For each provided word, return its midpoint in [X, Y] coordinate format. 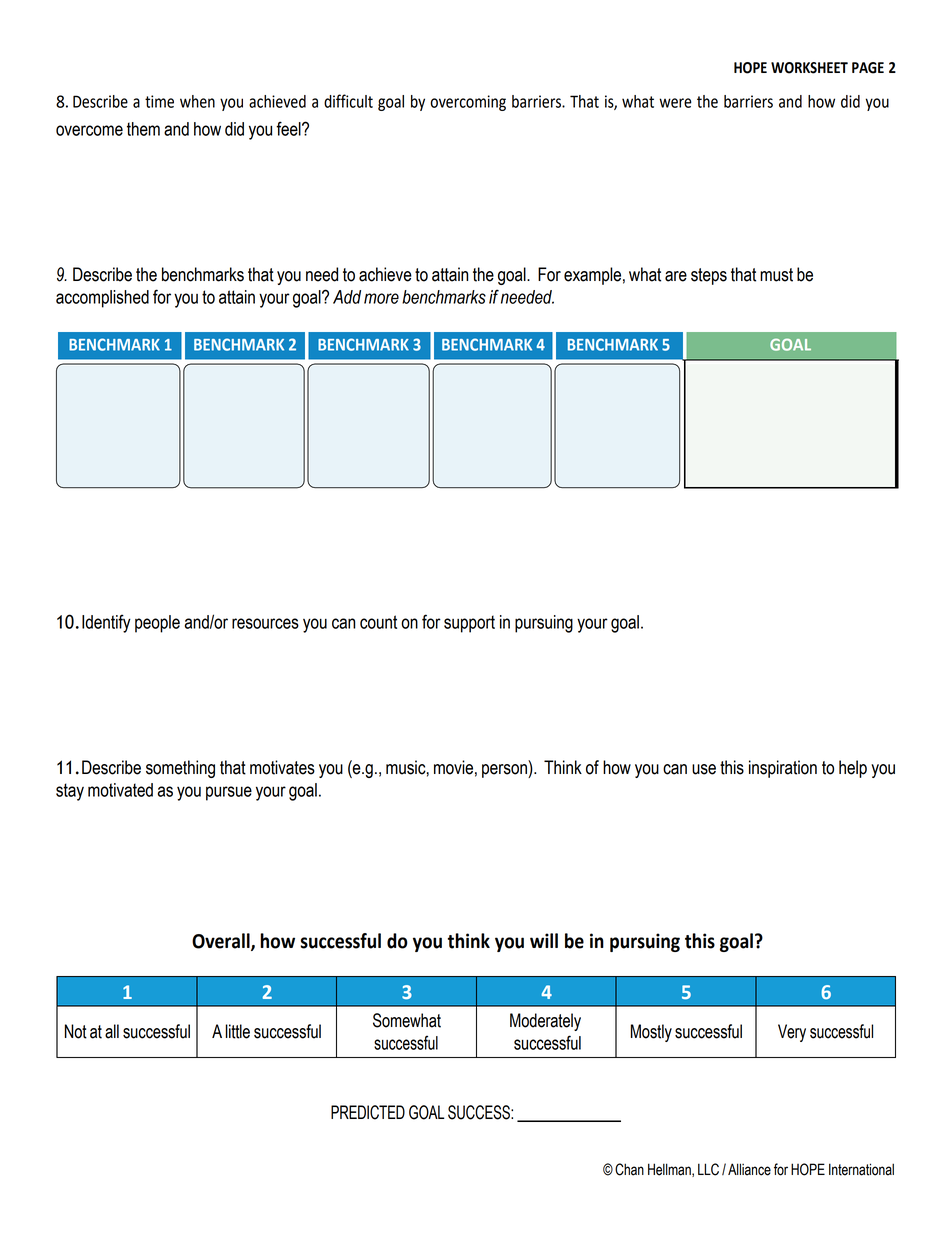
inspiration [783, 769]
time [159, 101]
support [469, 624]
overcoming [468, 103]
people [157, 624]
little [238, 1031]
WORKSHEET [809, 68]
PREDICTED [368, 1112]
